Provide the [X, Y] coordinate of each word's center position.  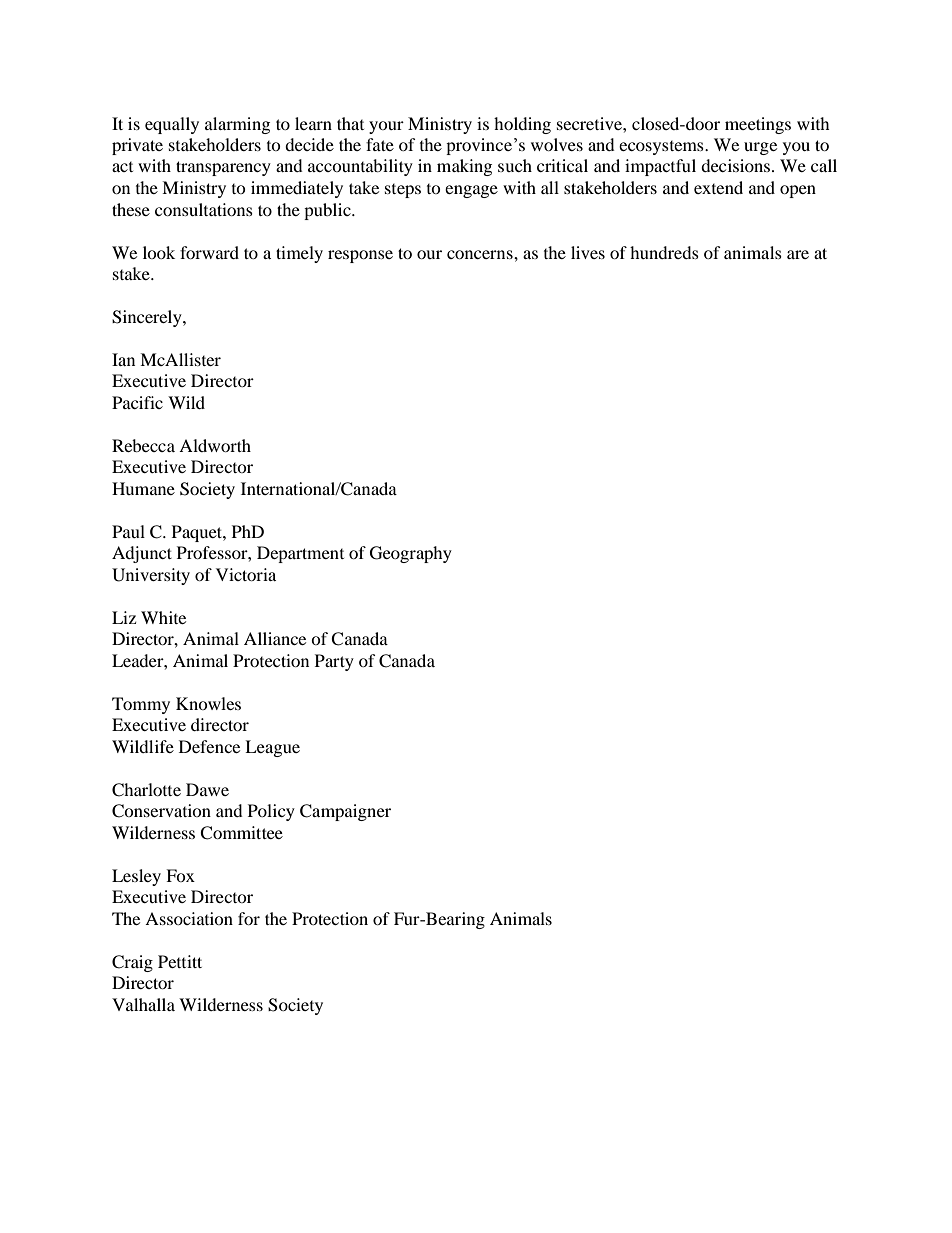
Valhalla [143, 1004]
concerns [481, 254]
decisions [737, 165]
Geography [411, 554]
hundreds [664, 252]
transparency [223, 168]
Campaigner [345, 812]
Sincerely [148, 318]
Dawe [207, 789]
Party [334, 662]
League [272, 748]
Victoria [246, 574]
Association [189, 918]
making [464, 167]
